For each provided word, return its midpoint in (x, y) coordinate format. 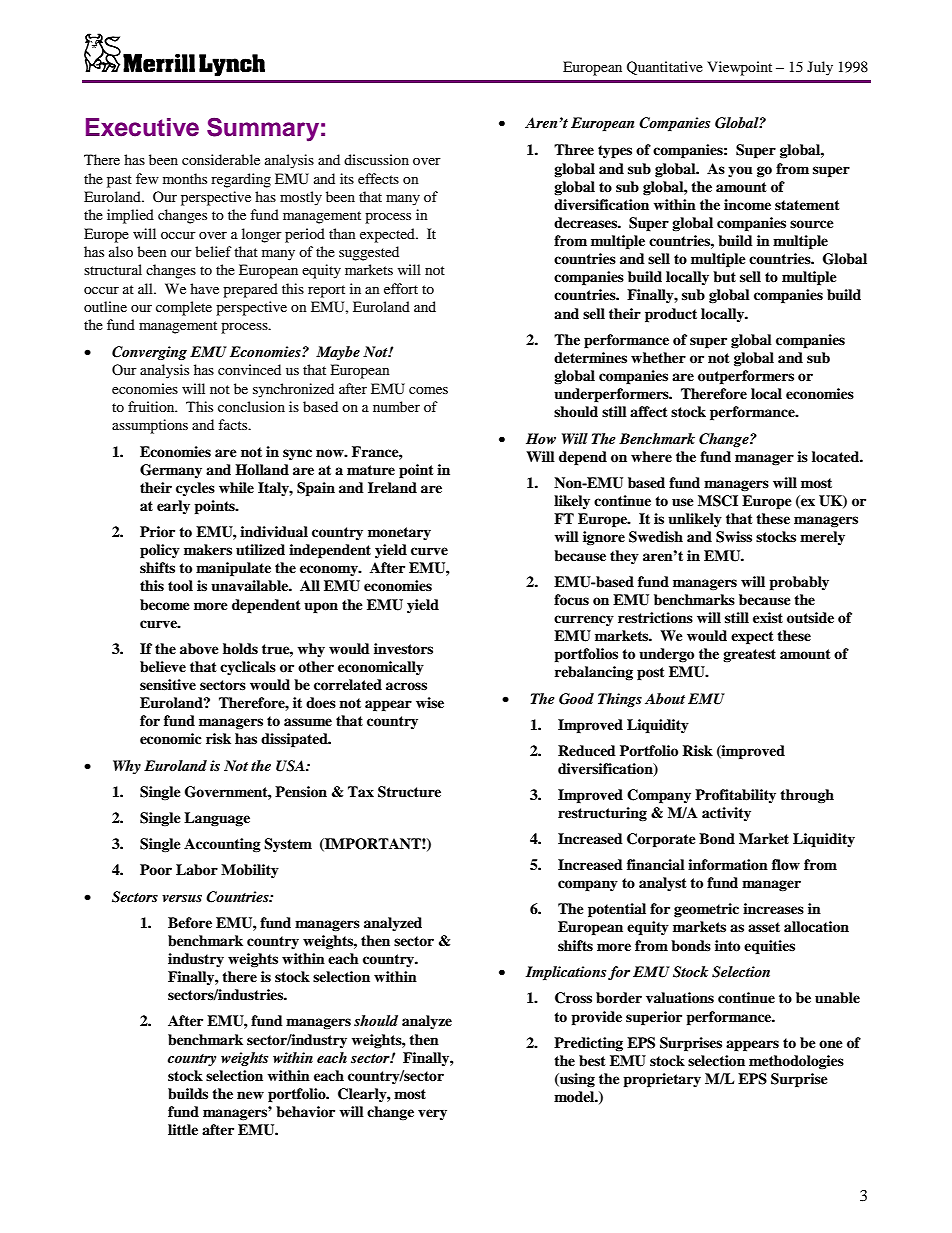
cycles (195, 489)
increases (773, 908)
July (820, 68)
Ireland (392, 487)
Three (574, 149)
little (183, 1129)
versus (182, 898)
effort (401, 288)
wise (430, 702)
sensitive (168, 684)
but (724, 276)
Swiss (734, 537)
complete (184, 308)
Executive (142, 127)
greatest (749, 655)
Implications (566, 973)
